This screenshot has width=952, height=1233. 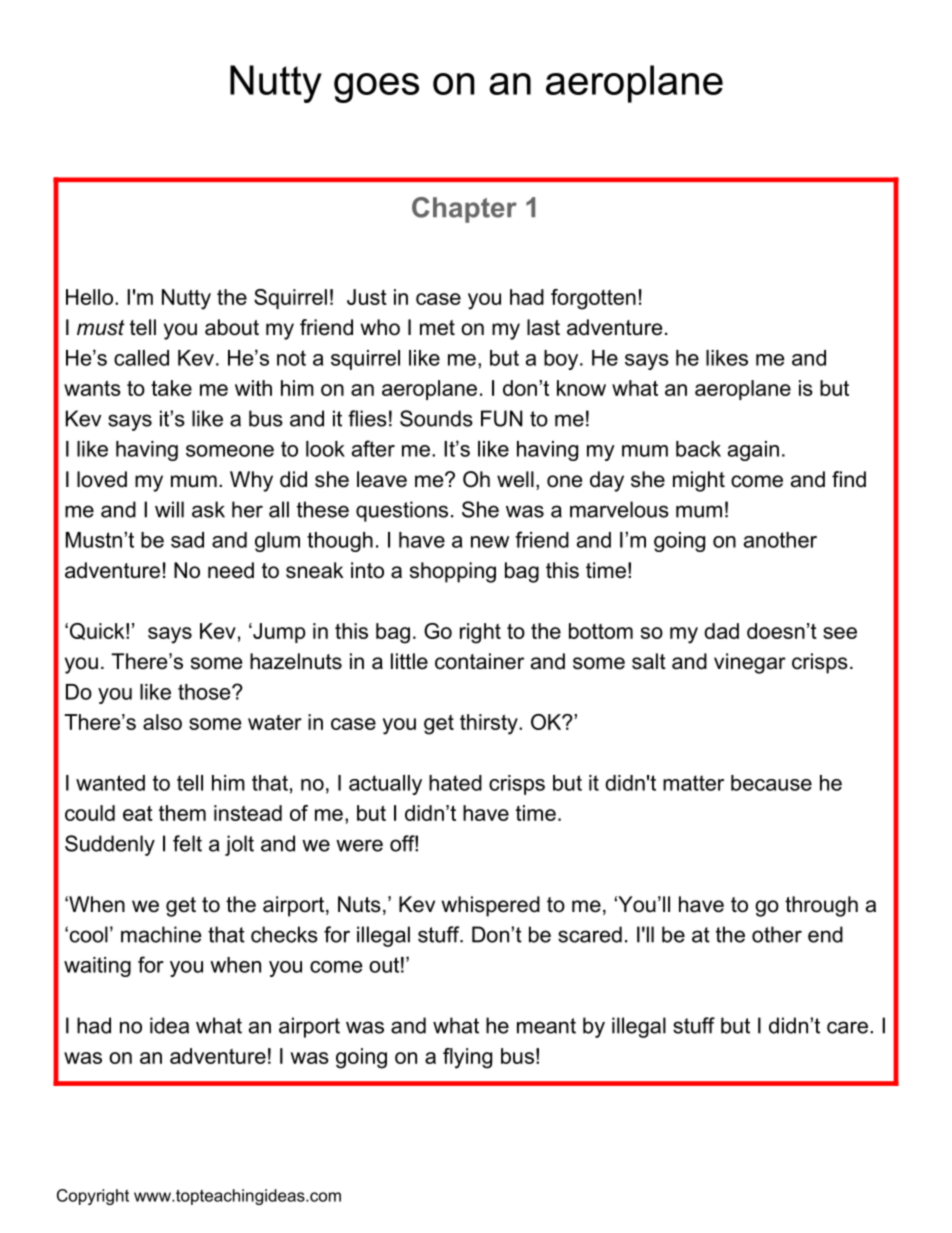 What do you see at coordinates (97, 967) in the screenshot?
I see `waiting` at bounding box center [97, 967].
